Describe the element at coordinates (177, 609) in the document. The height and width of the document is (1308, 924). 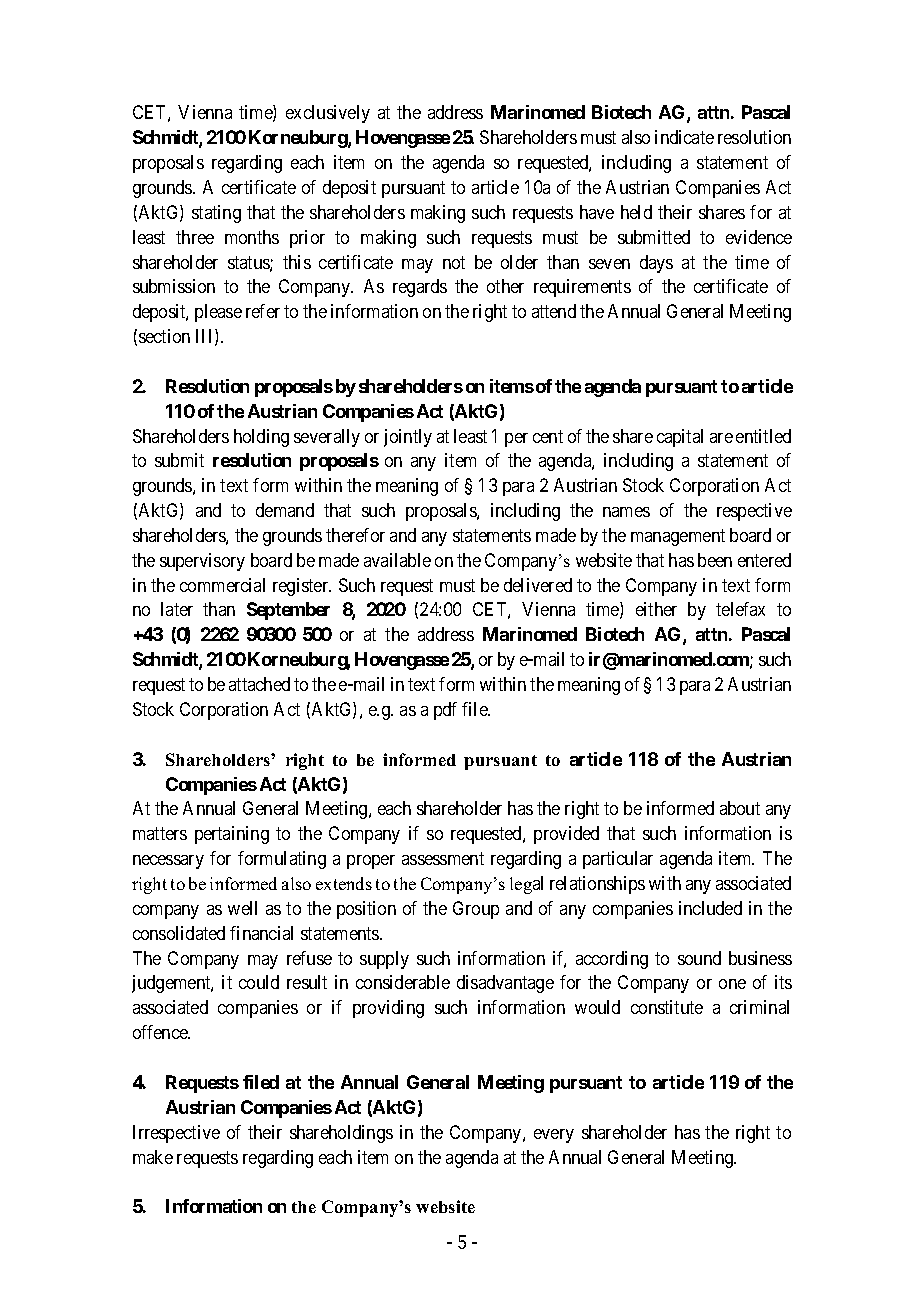
I see `later` at that location.
